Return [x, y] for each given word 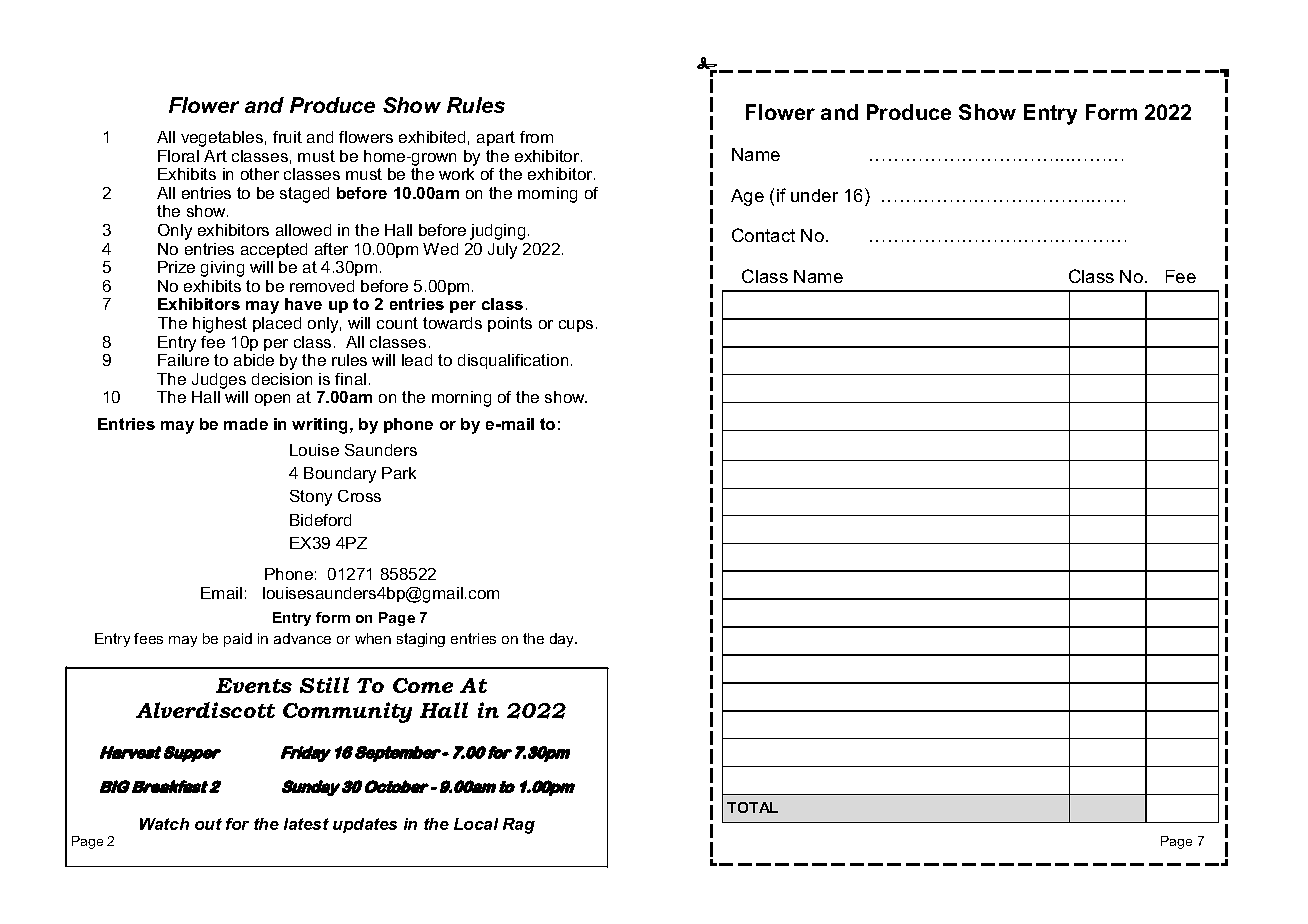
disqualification [513, 361]
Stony [311, 498]
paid [238, 640]
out [208, 824]
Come [423, 685]
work [456, 174]
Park [399, 473]
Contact [763, 235]
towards [452, 323]
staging [421, 640]
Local [476, 824]
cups [576, 326]
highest [220, 325]
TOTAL [752, 807]
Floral [178, 156]
